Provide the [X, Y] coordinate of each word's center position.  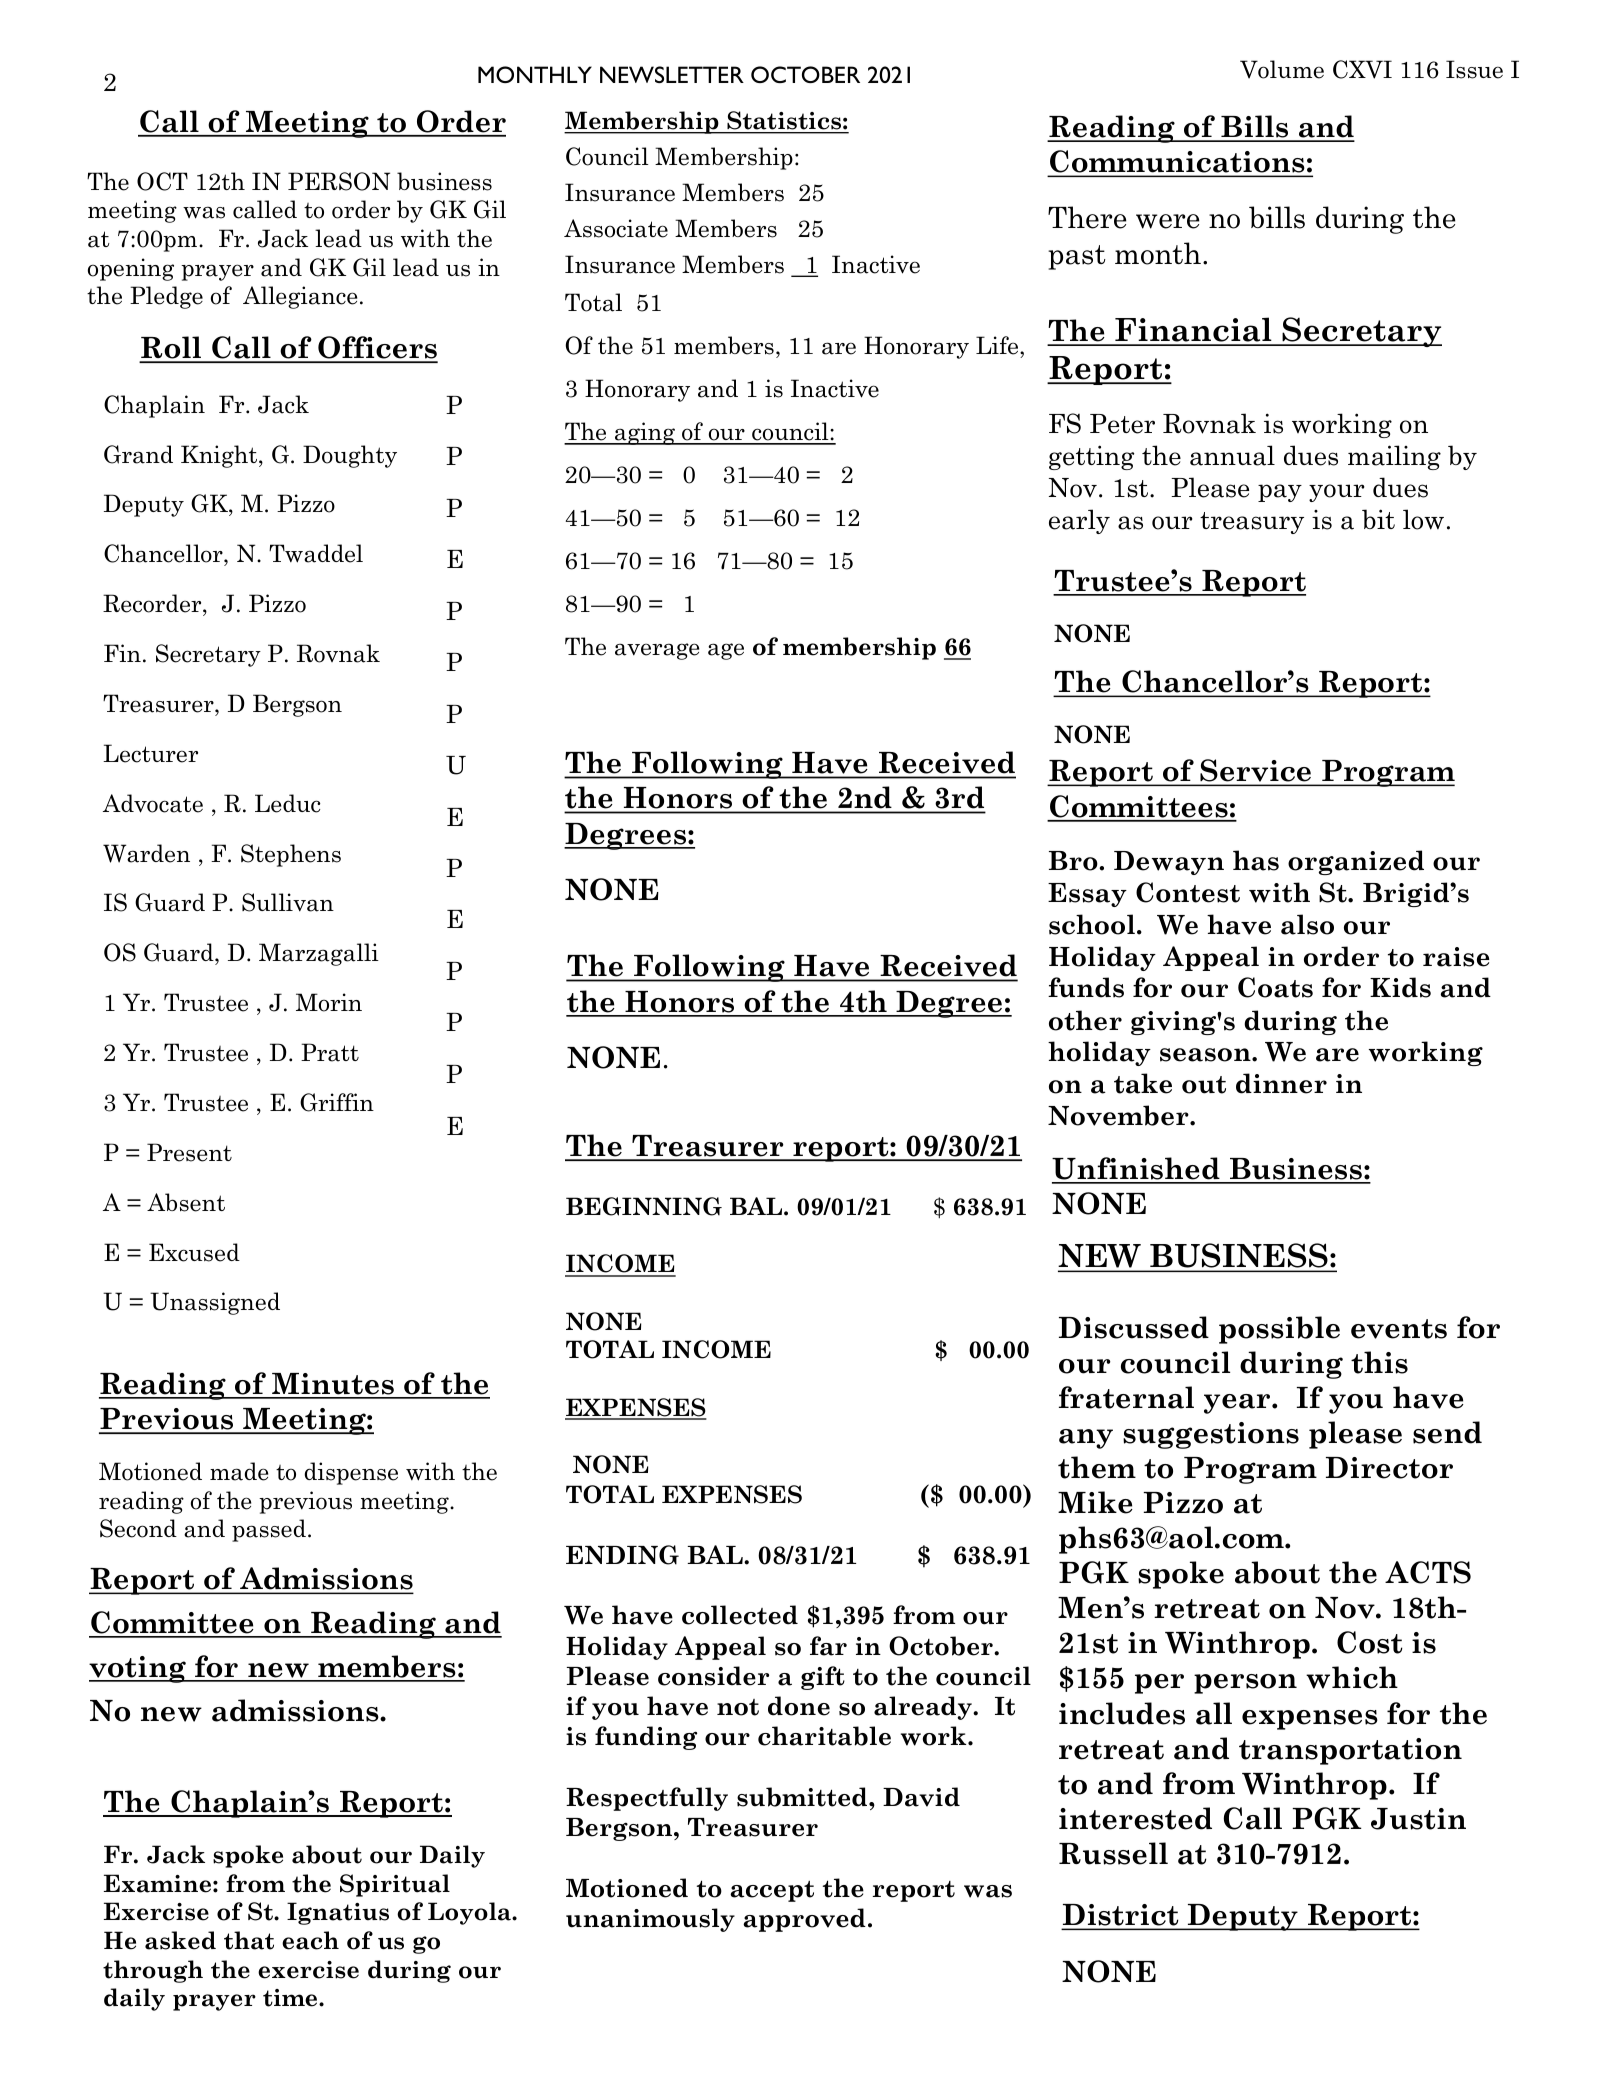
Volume [1282, 69]
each [310, 1940]
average [657, 651]
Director [1389, 1468]
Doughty [350, 456]
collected [740, 1615]
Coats [1275, 987]
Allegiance [300, 297]
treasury [1252, 523]
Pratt [330, 1052]
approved [804, 1920]
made [239, 1471]
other [1085, 1020]
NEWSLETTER [672, 74]
